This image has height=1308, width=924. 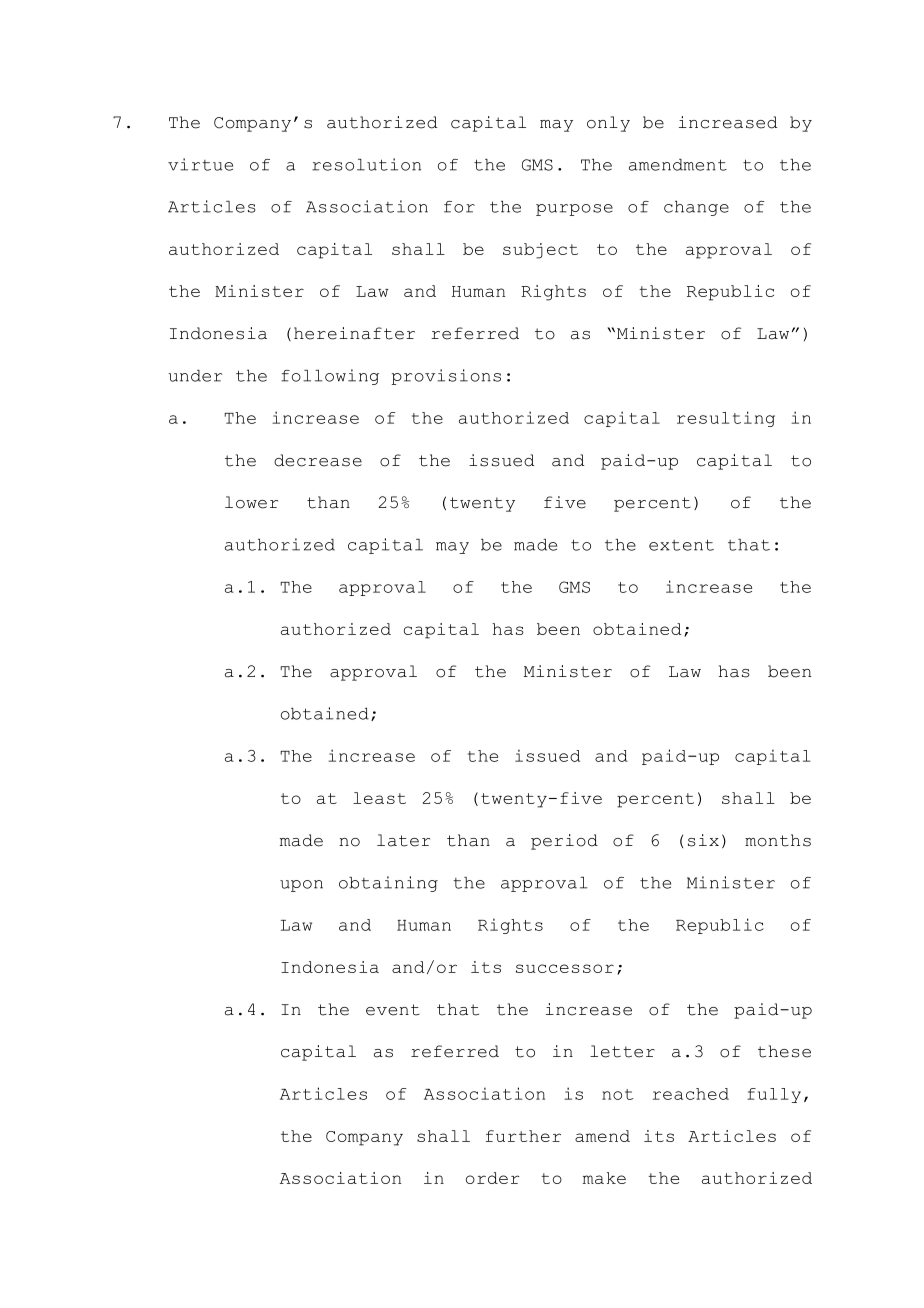 What do you see at coordinates (691, 1094) in the image?
I see `reached` at bounding box center [691, 1094].
